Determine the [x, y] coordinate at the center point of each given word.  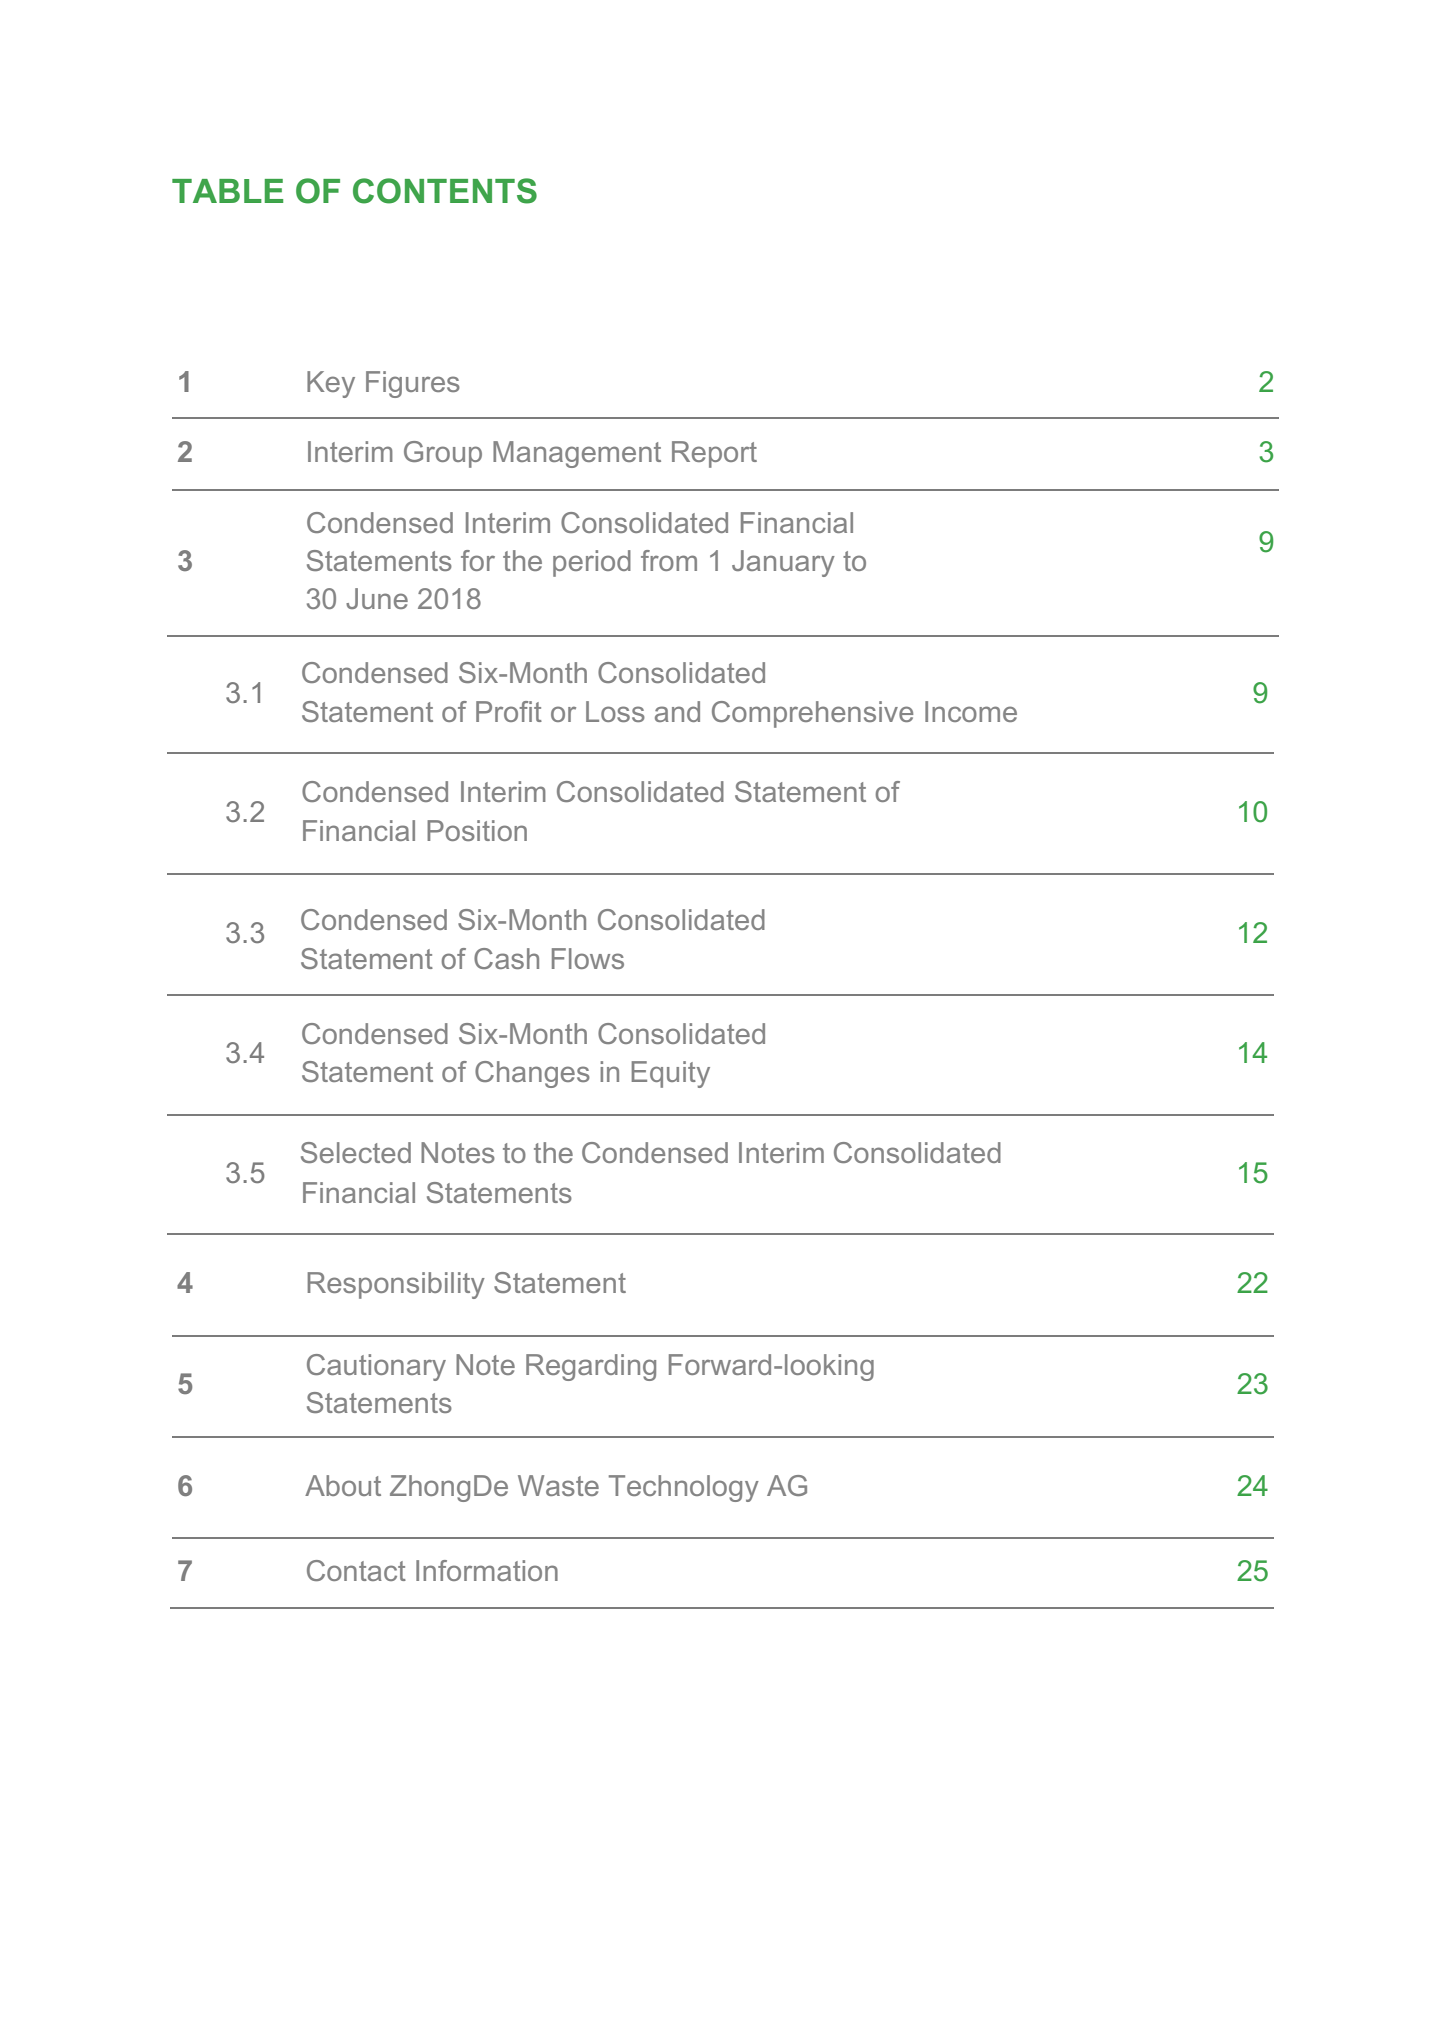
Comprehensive [812, 714]
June [377, 598]
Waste [558, 1485]
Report [714, 454]
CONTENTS [445, 191]
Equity [671, 1074]
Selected [356, 1152]
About [343, 1485]
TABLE [227, 191]
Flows [588, 958]
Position [477, 830]
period [592, 563]
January [783, 563]
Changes [532, 1074]
